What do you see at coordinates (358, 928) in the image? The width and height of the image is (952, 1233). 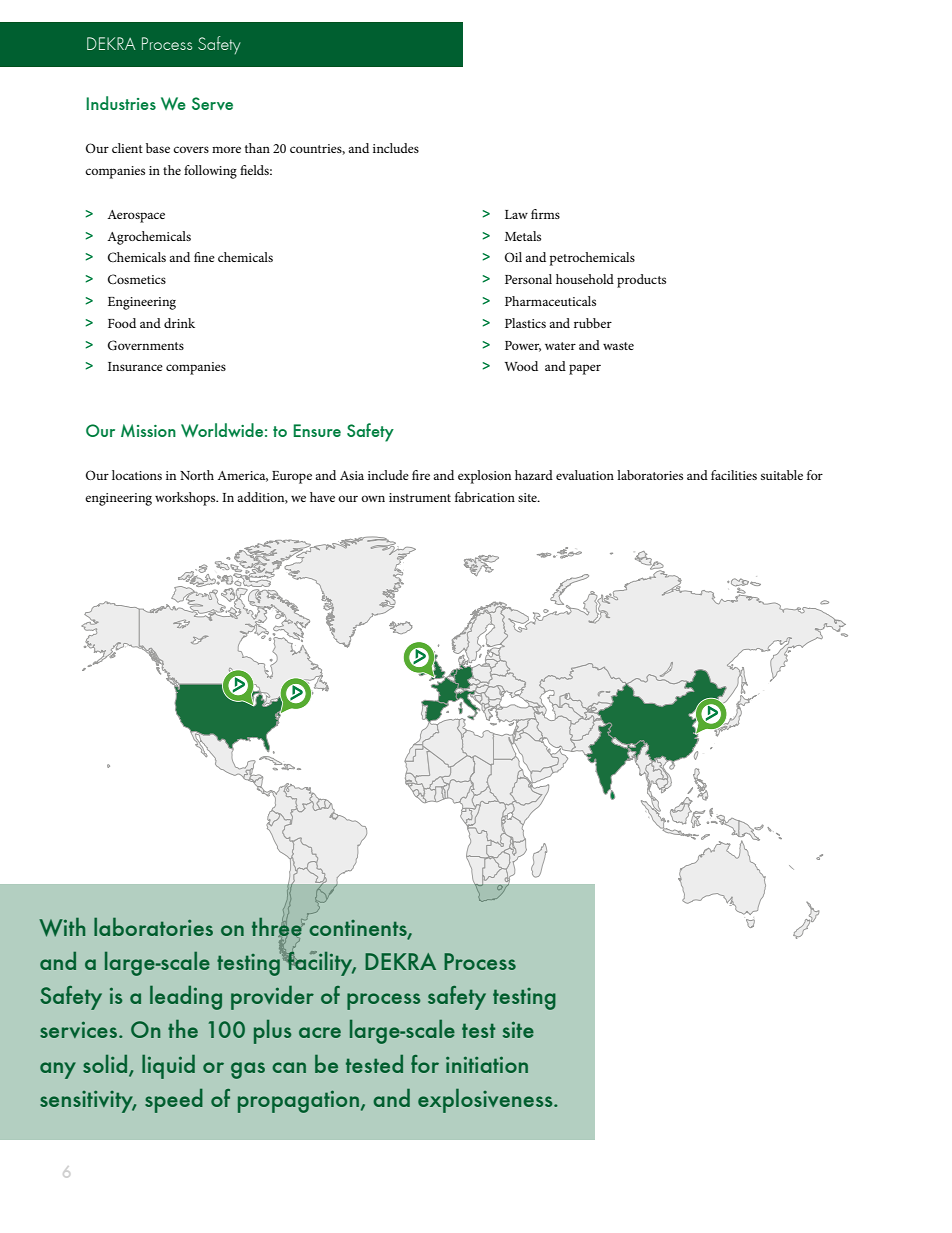 I see `continents` at bounding box center [358, 928].
